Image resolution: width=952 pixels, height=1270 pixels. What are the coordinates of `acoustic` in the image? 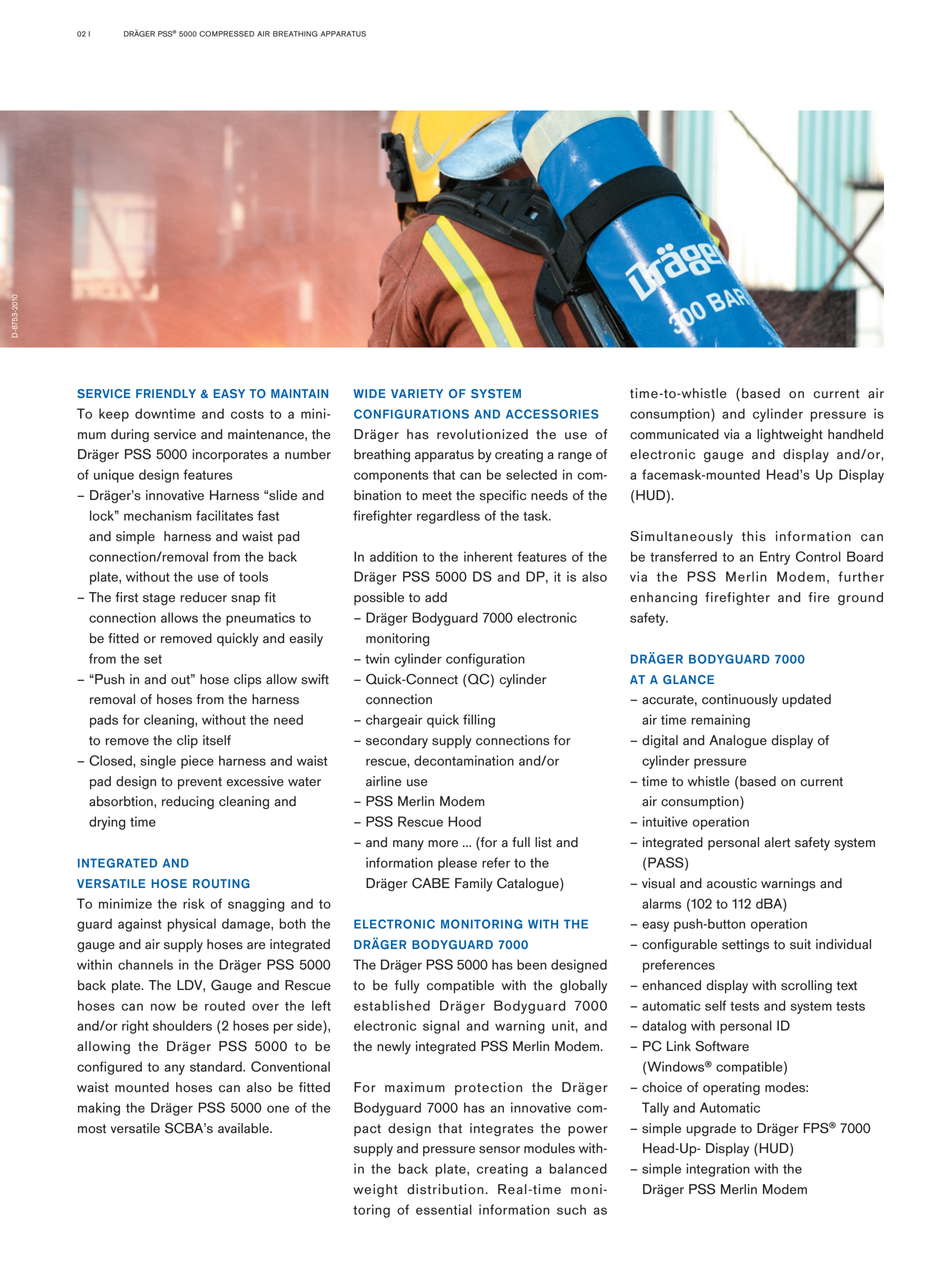 It's located at (732, 883).
